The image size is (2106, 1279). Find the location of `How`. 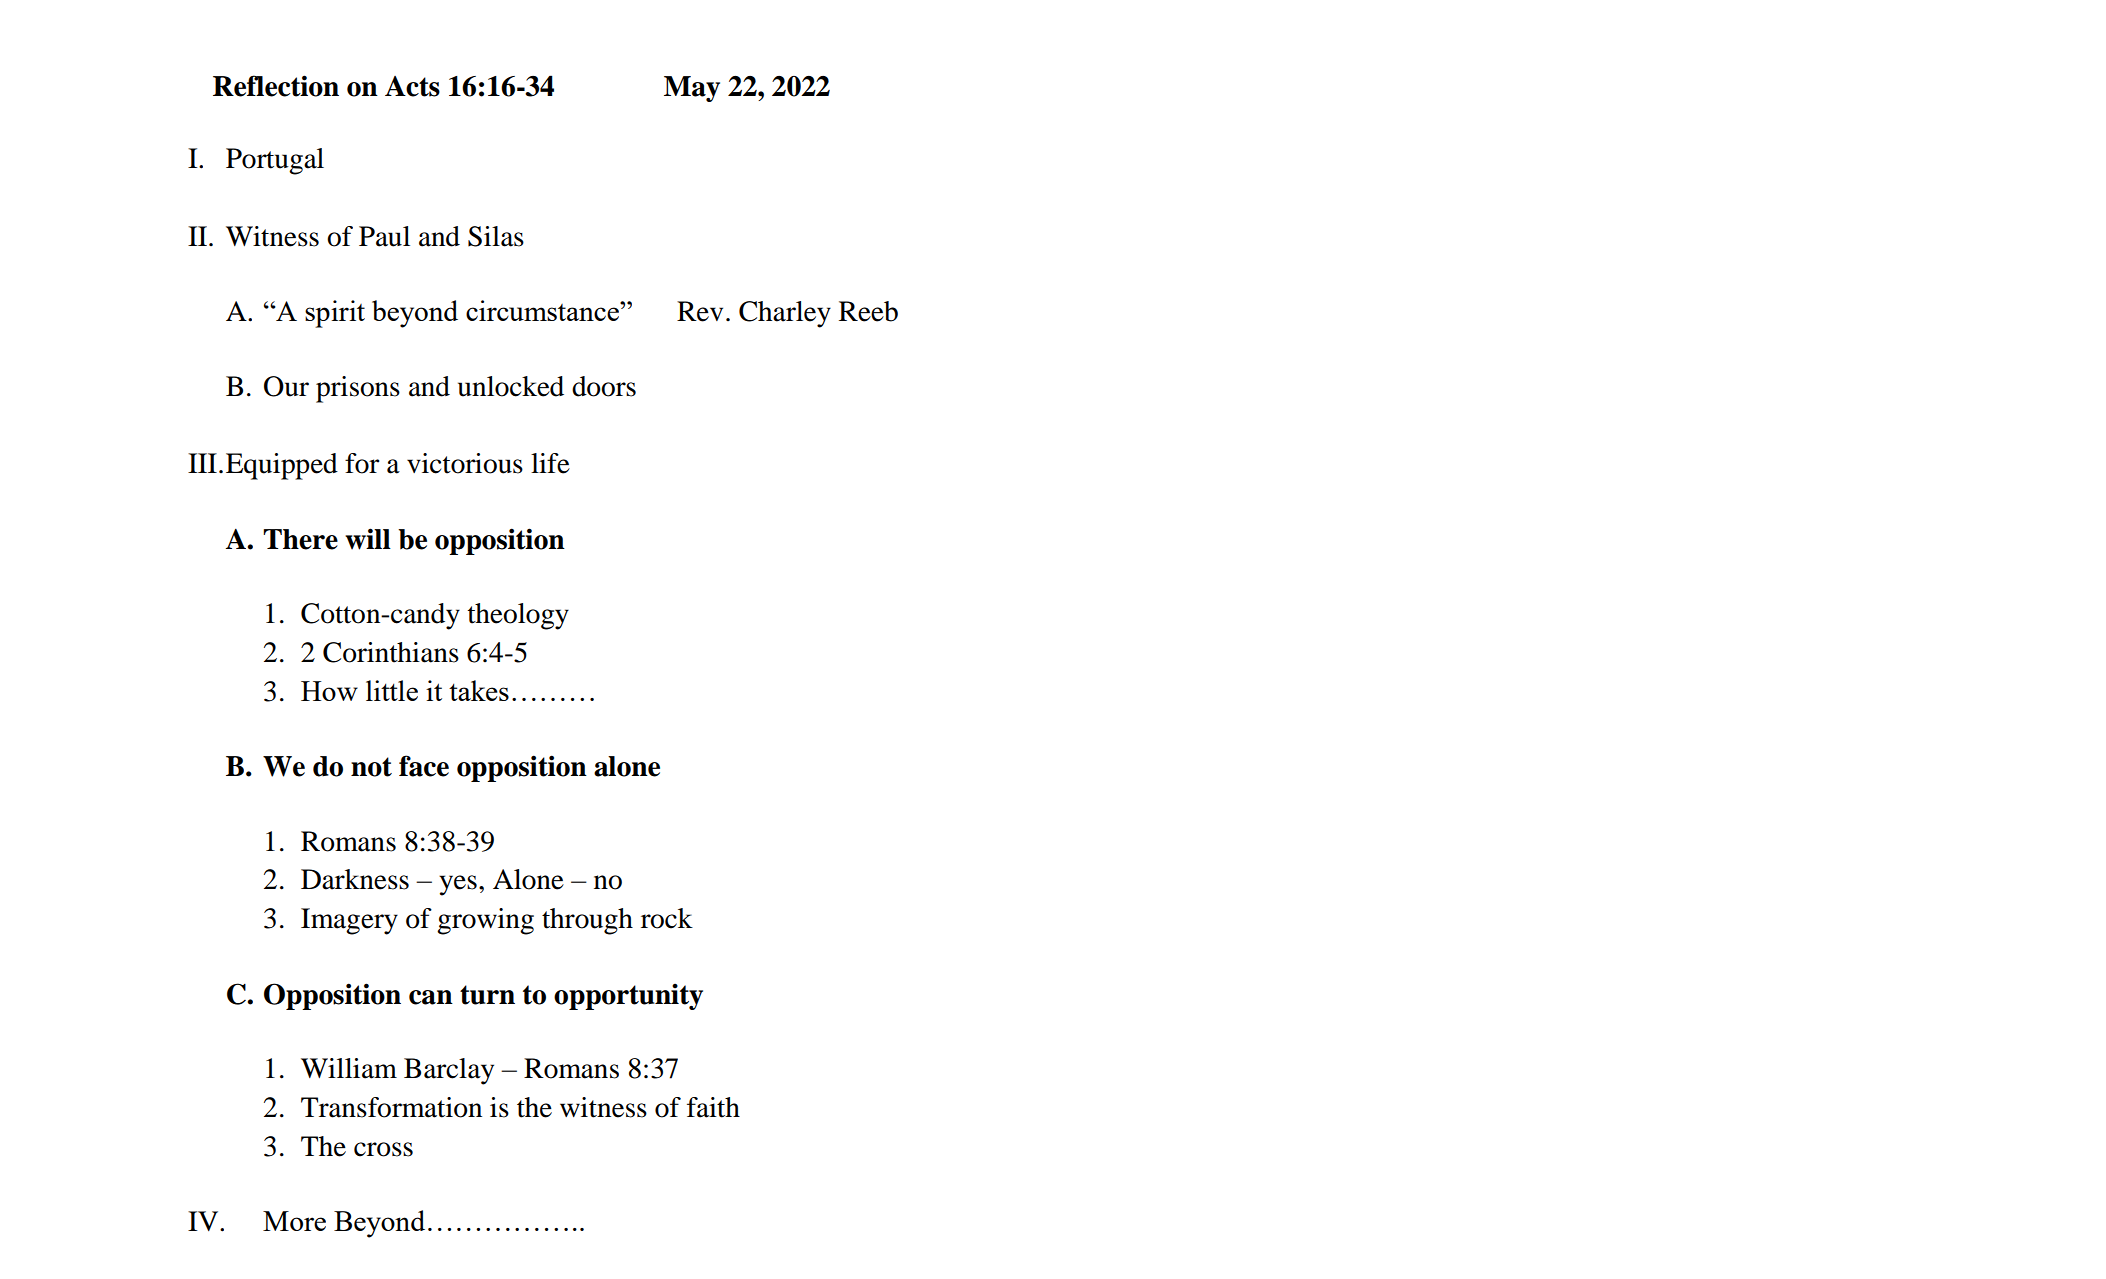

How is located at coordinates (329, 691).
